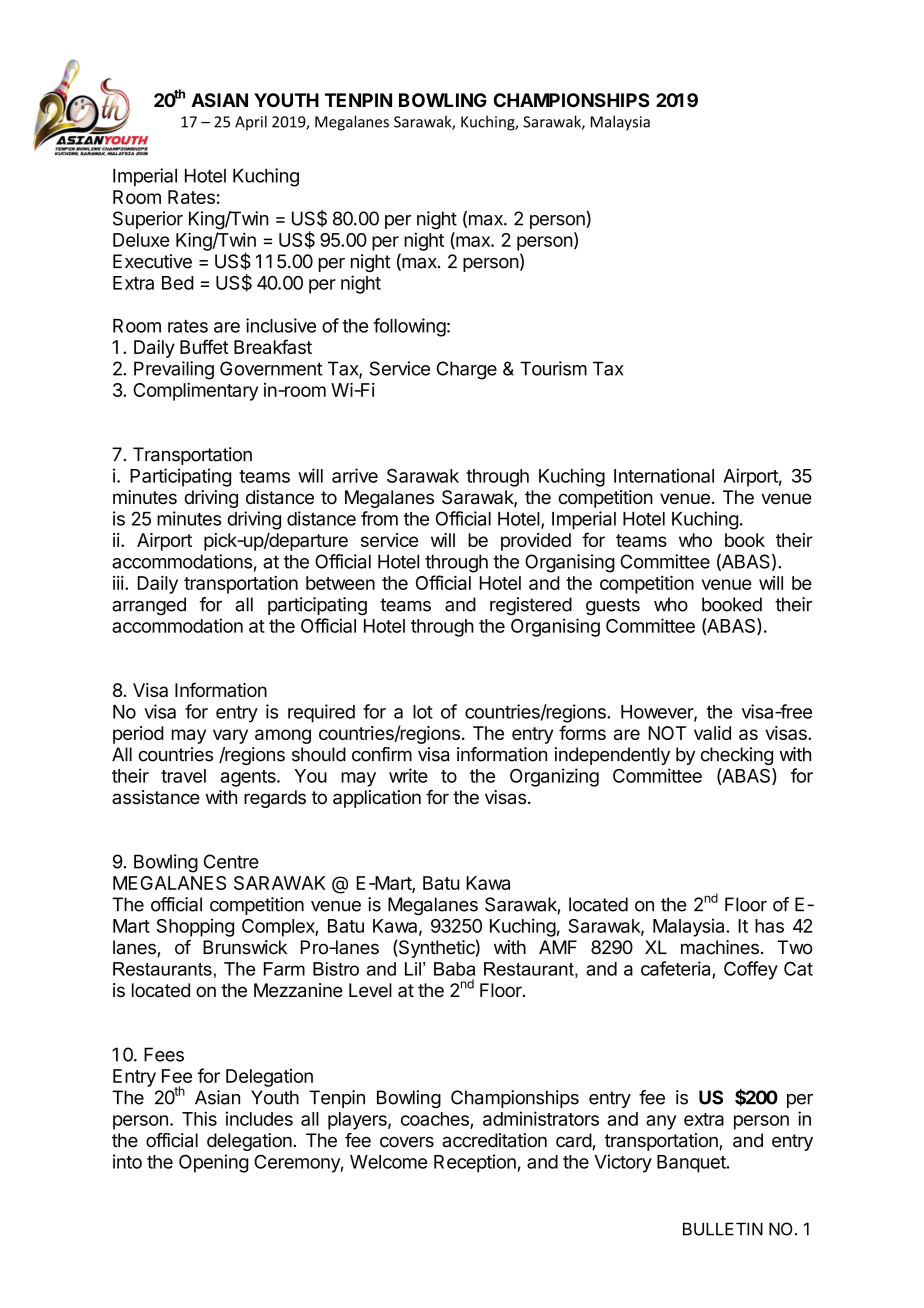 The height and width of the screenshot is (1308, 924). Describe the element at coordinates (377, 799) in the screenshot. I see `application` at that location.
